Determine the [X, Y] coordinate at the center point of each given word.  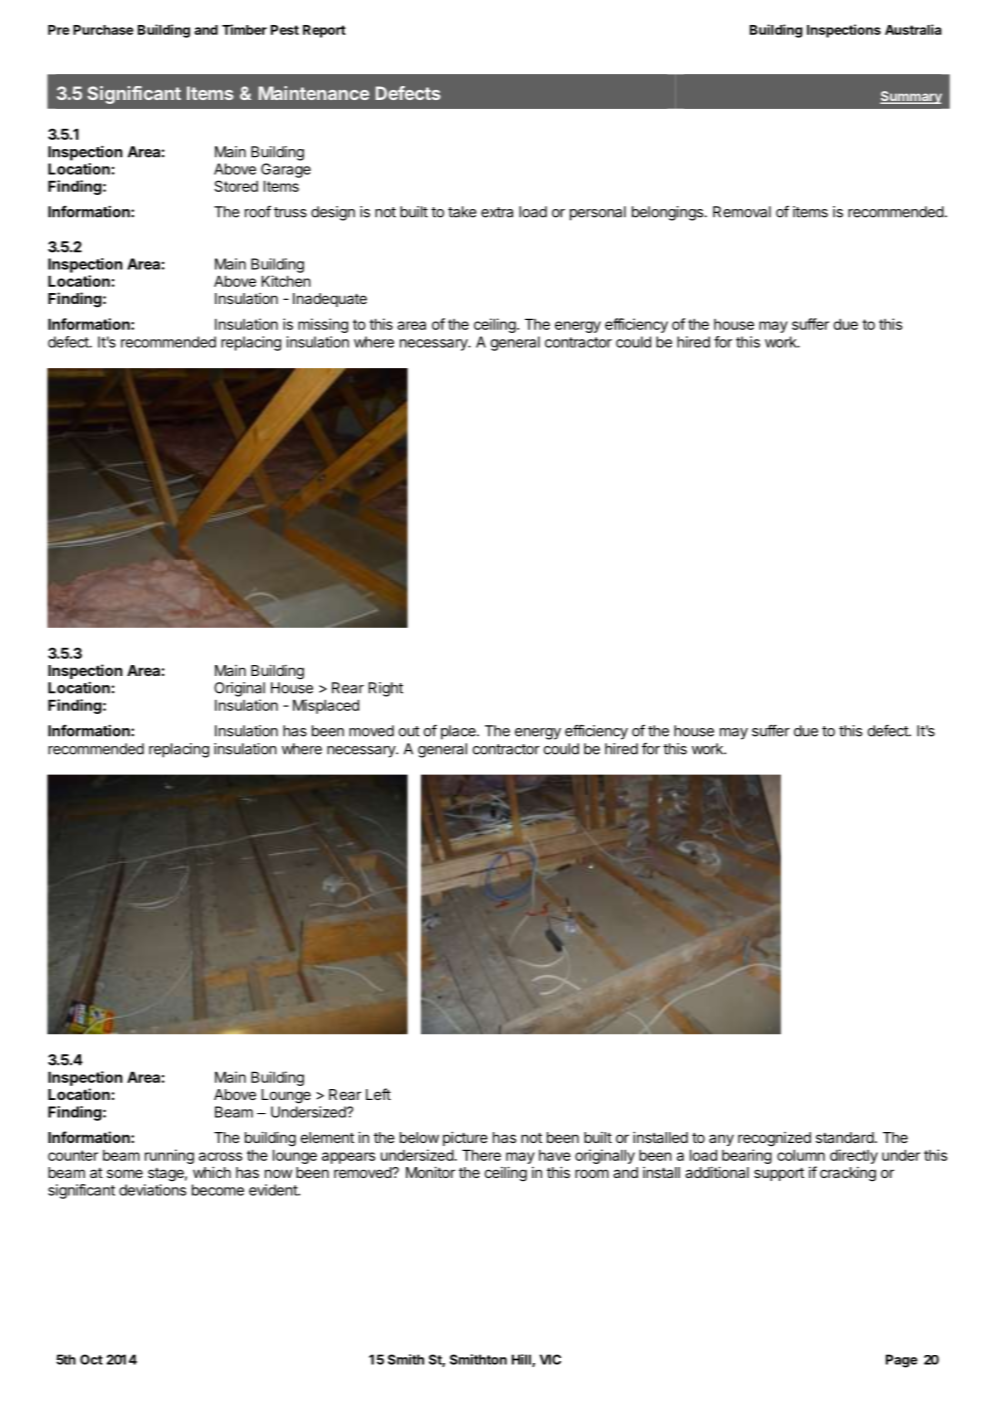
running [169, 1156]
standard [845, 1137]
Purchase [103, 30]
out [409, 731]
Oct [91, 1359]
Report [324, 31]
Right [386, 689]
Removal [742, 212]
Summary [911, 97]
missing [323, 325]
